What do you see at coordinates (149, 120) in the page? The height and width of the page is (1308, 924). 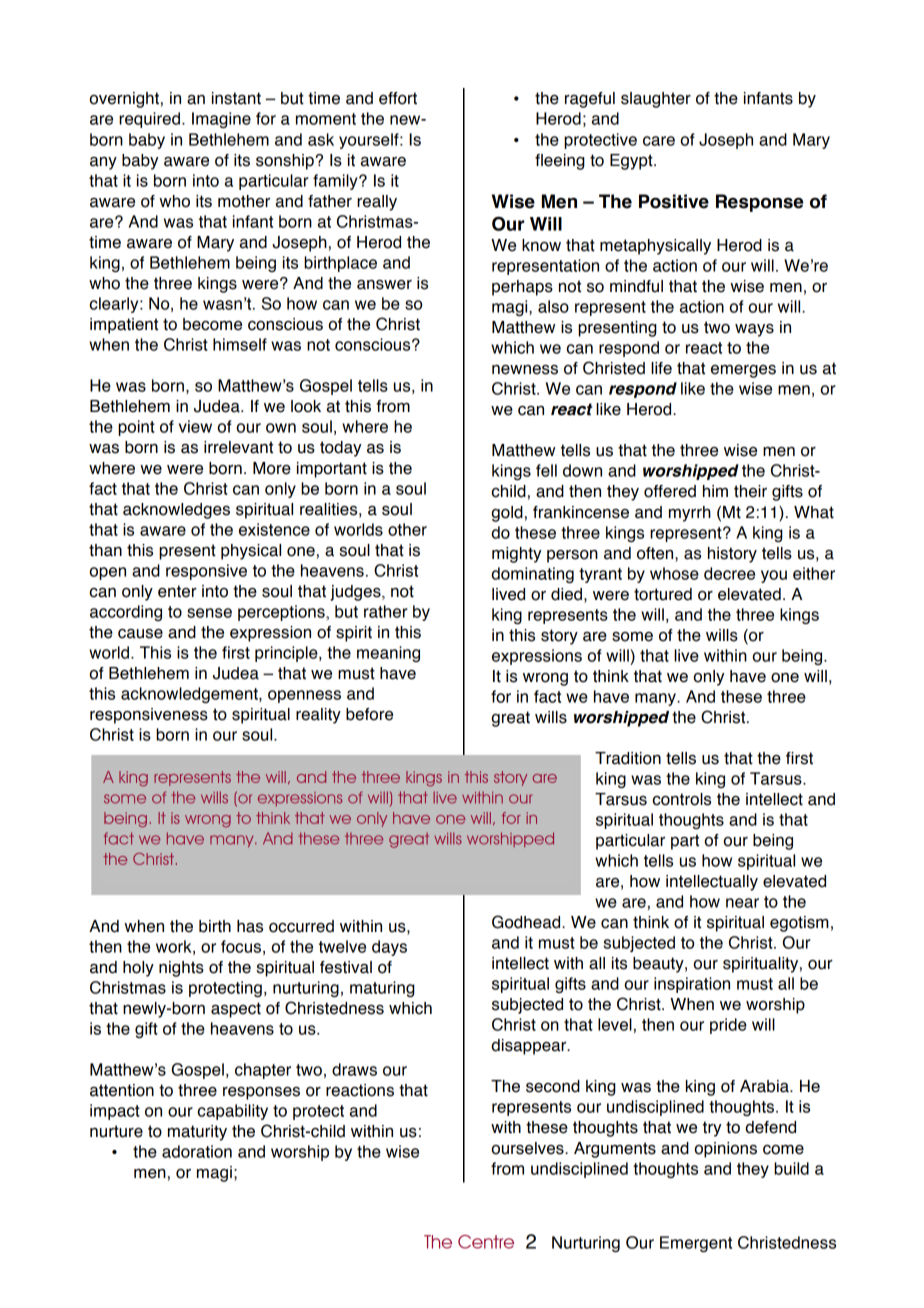 I see `required` at bounding box center [149, 120].
